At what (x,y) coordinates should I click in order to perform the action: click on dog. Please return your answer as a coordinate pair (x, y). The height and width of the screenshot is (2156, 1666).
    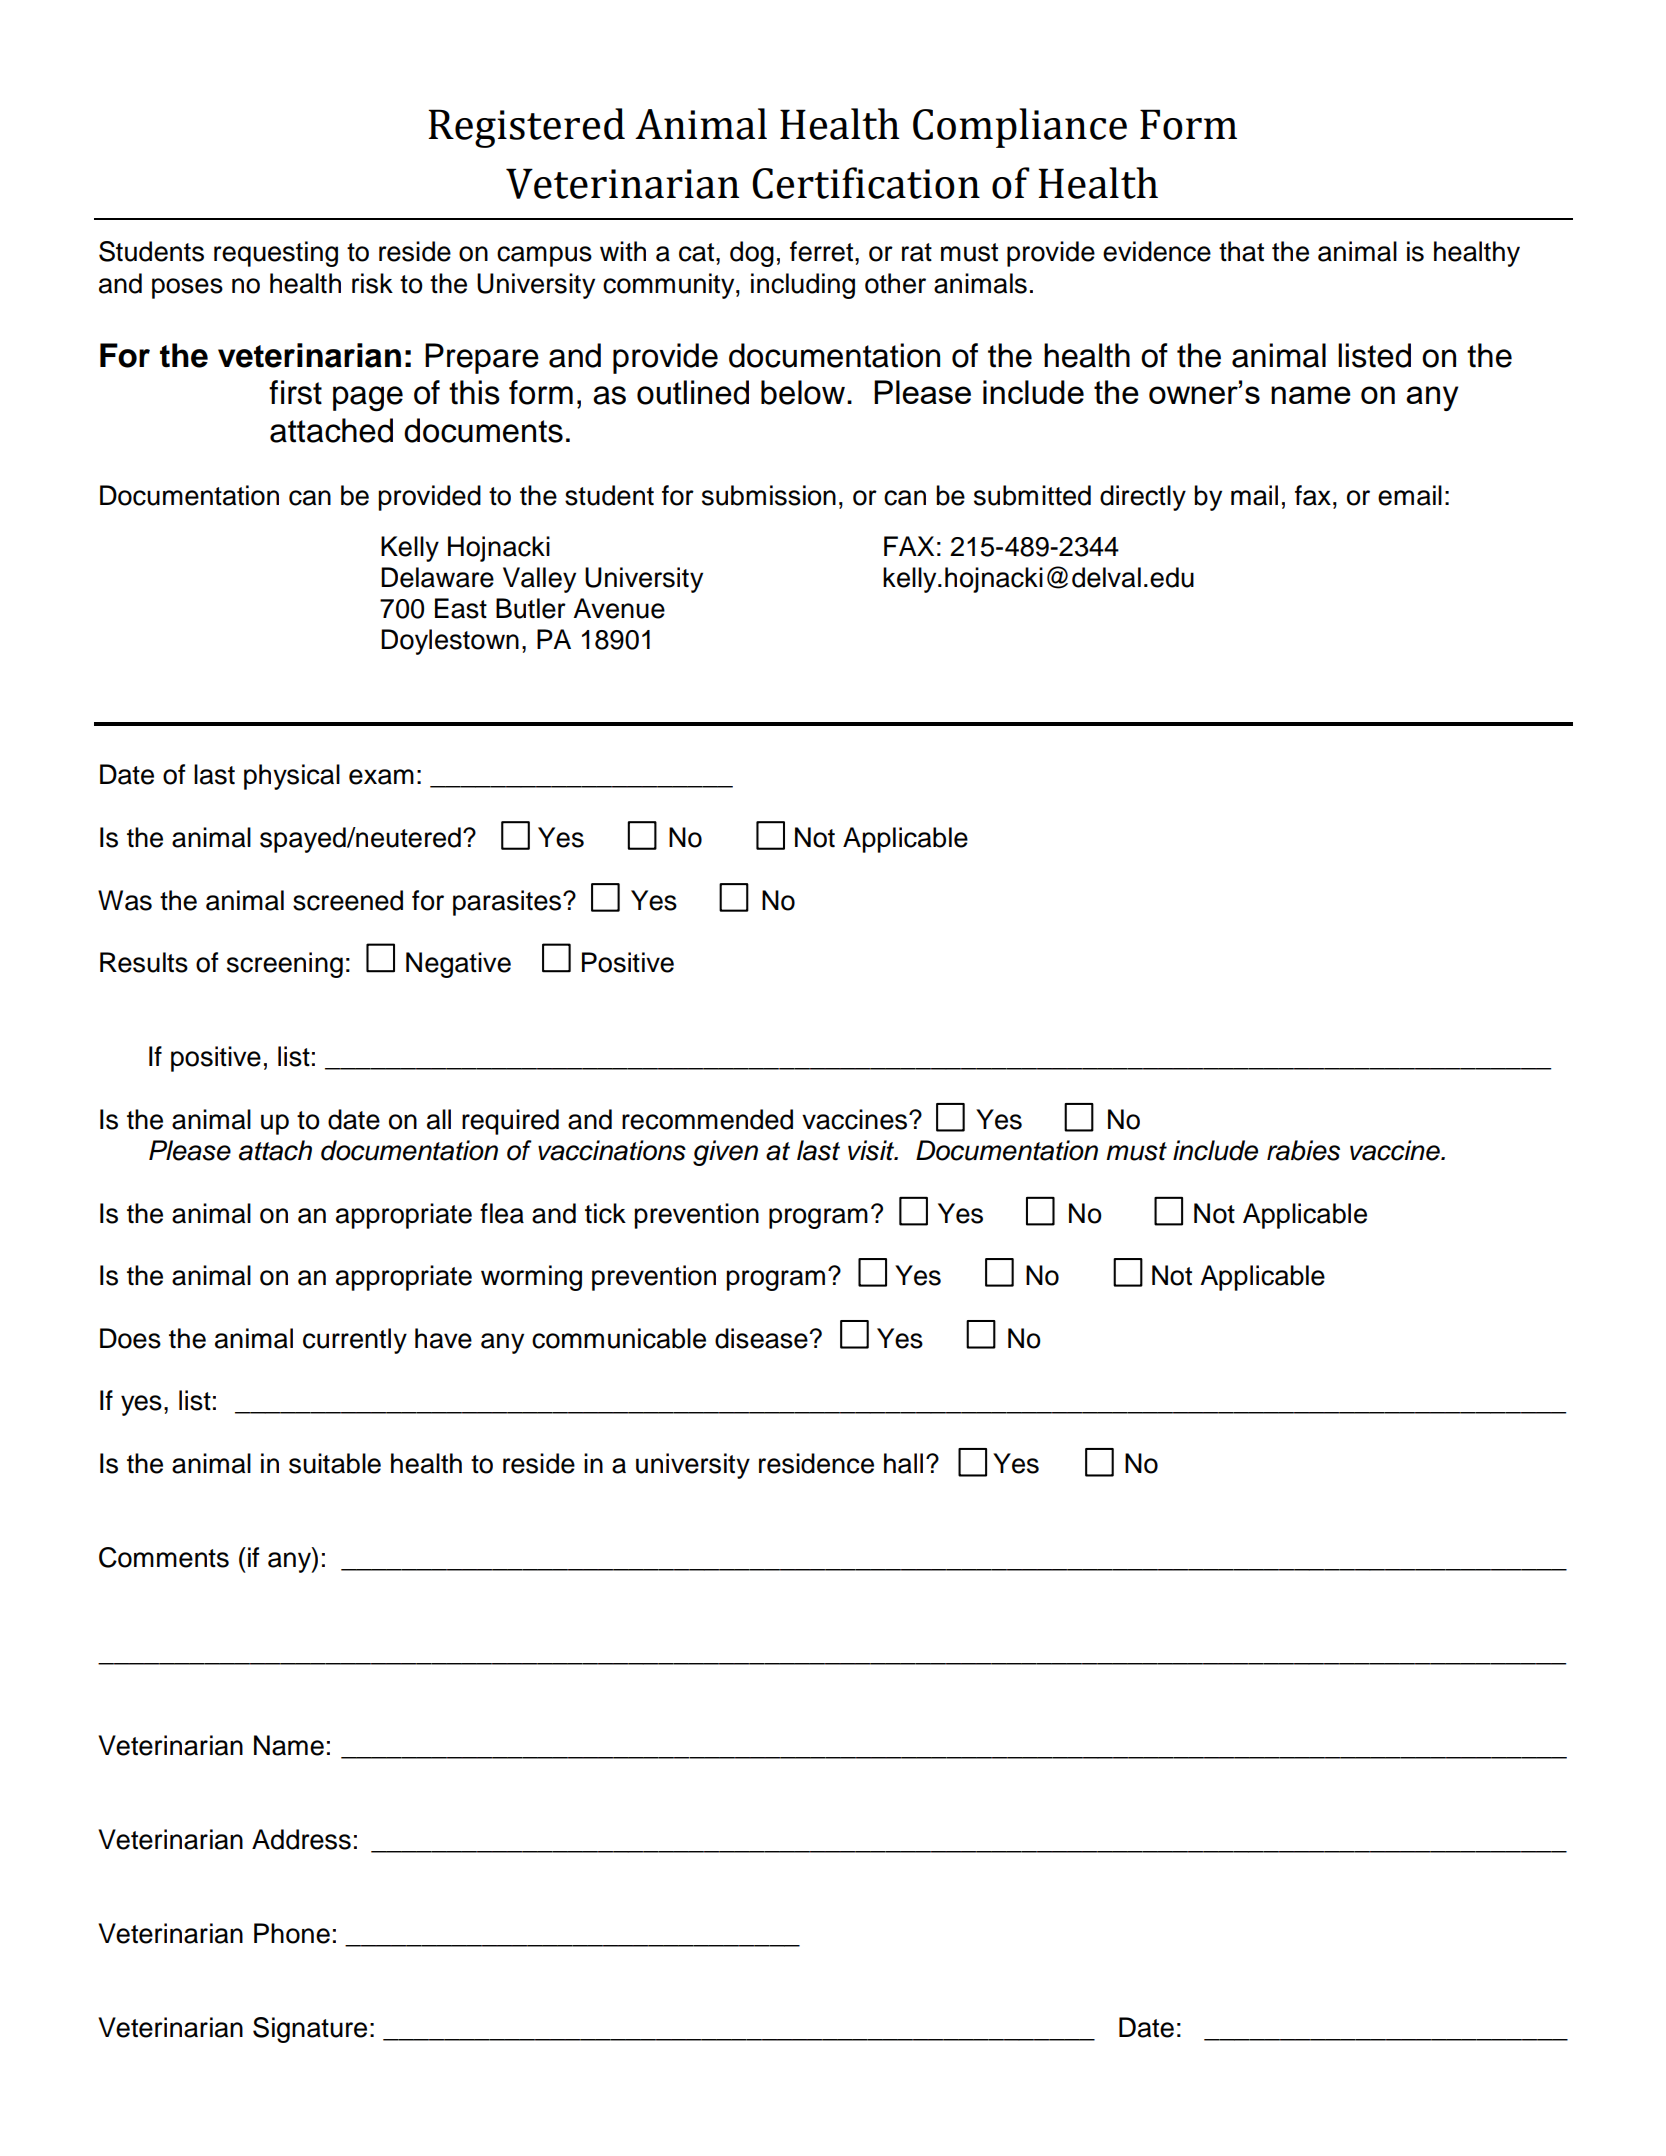
    Looking at the image, I should click on (752, 254).
